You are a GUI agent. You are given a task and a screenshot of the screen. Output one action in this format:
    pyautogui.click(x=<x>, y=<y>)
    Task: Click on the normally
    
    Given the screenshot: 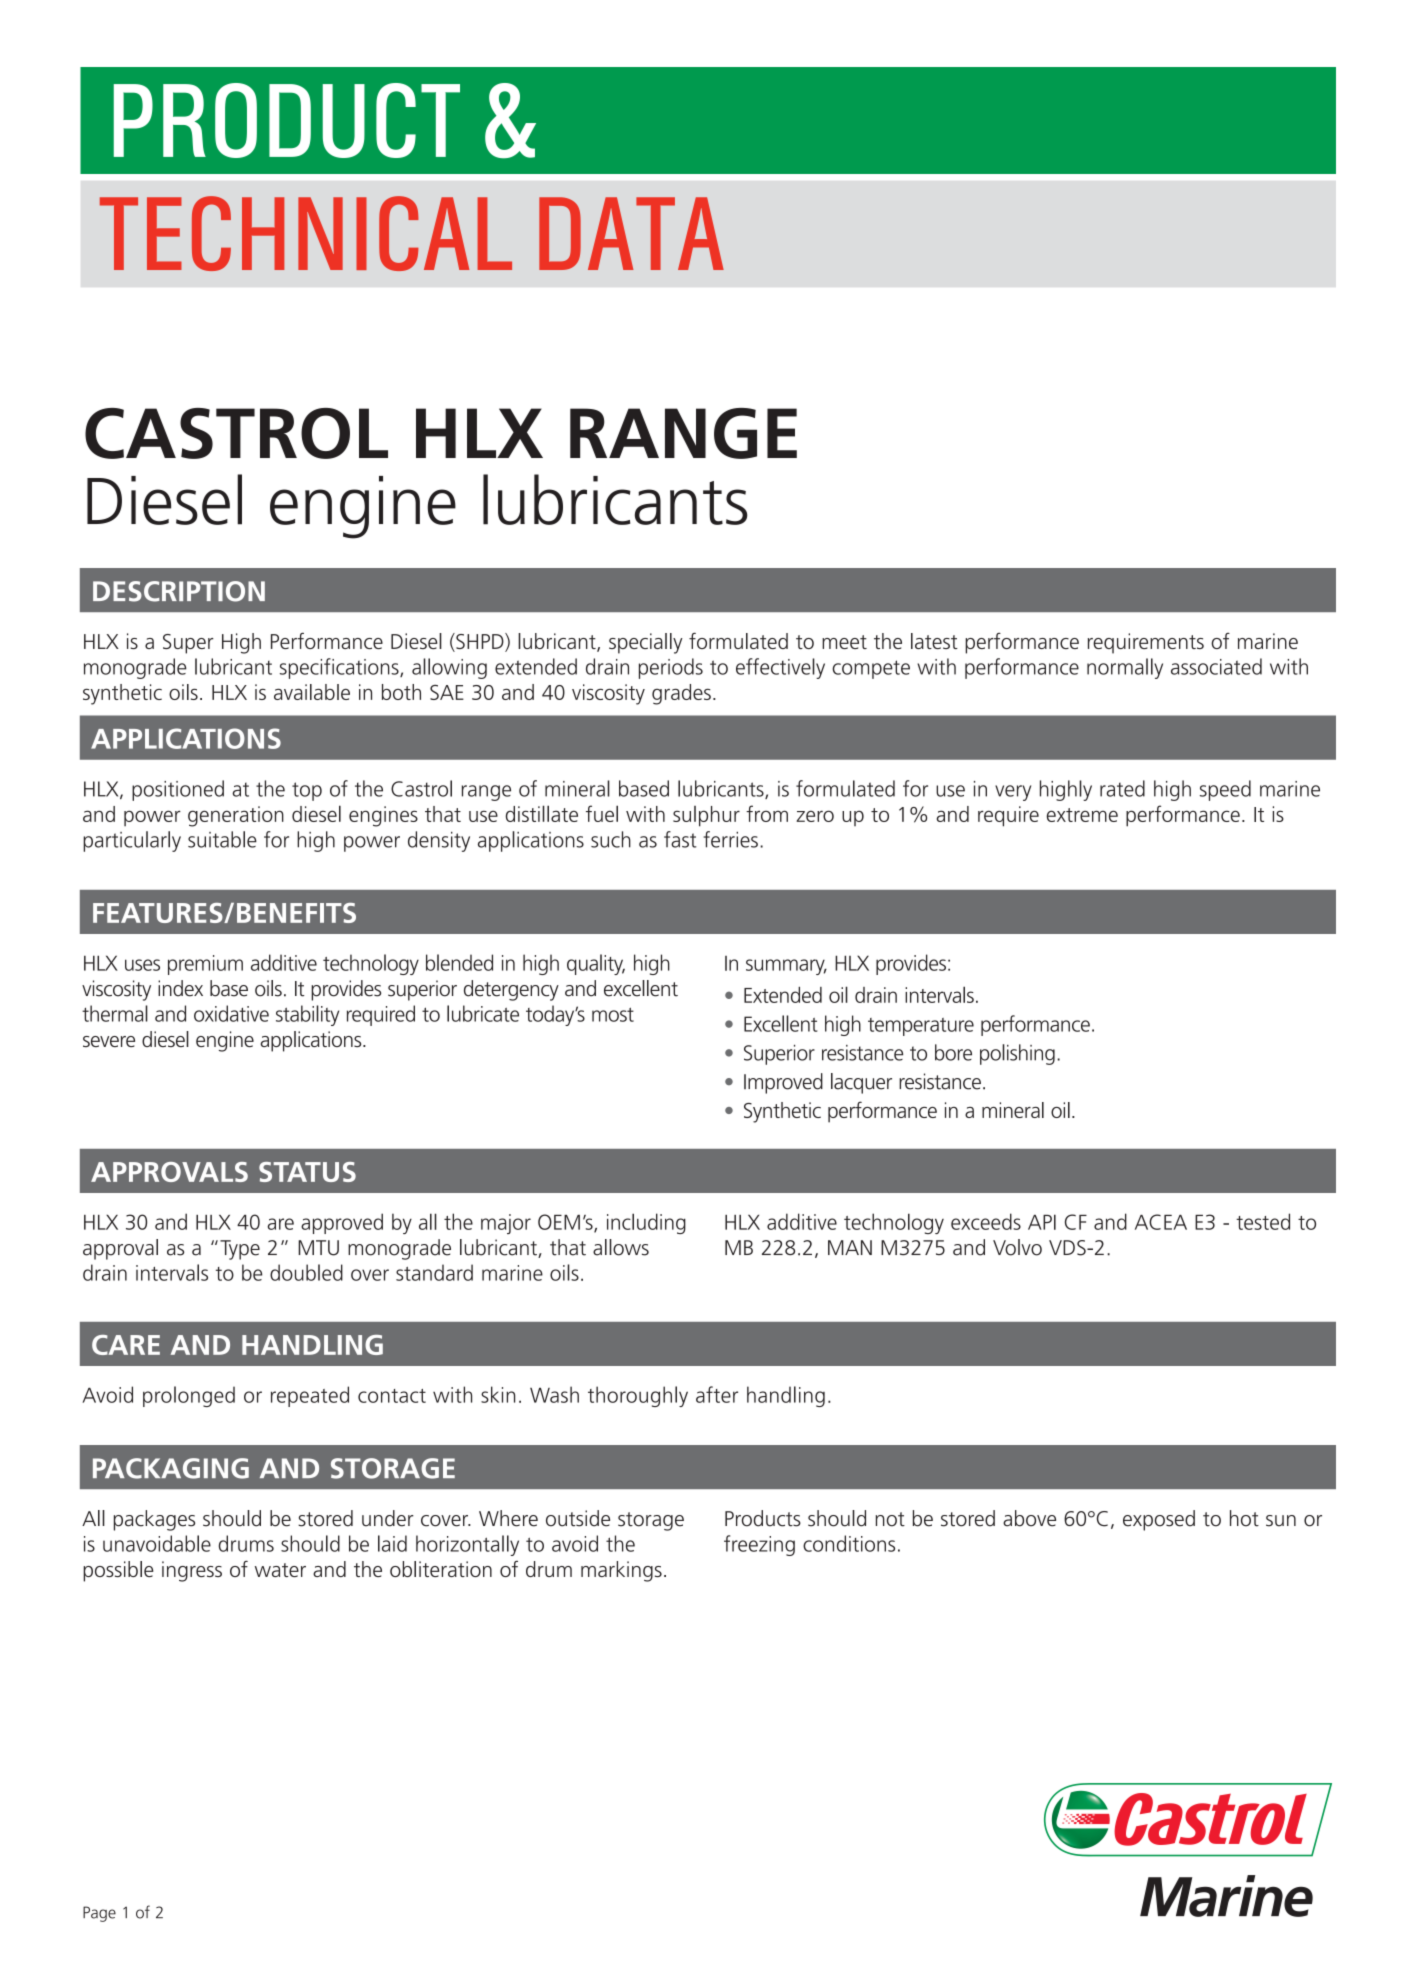 What is the action you would take?
    pyautogui.click(x=1125, y=668)
